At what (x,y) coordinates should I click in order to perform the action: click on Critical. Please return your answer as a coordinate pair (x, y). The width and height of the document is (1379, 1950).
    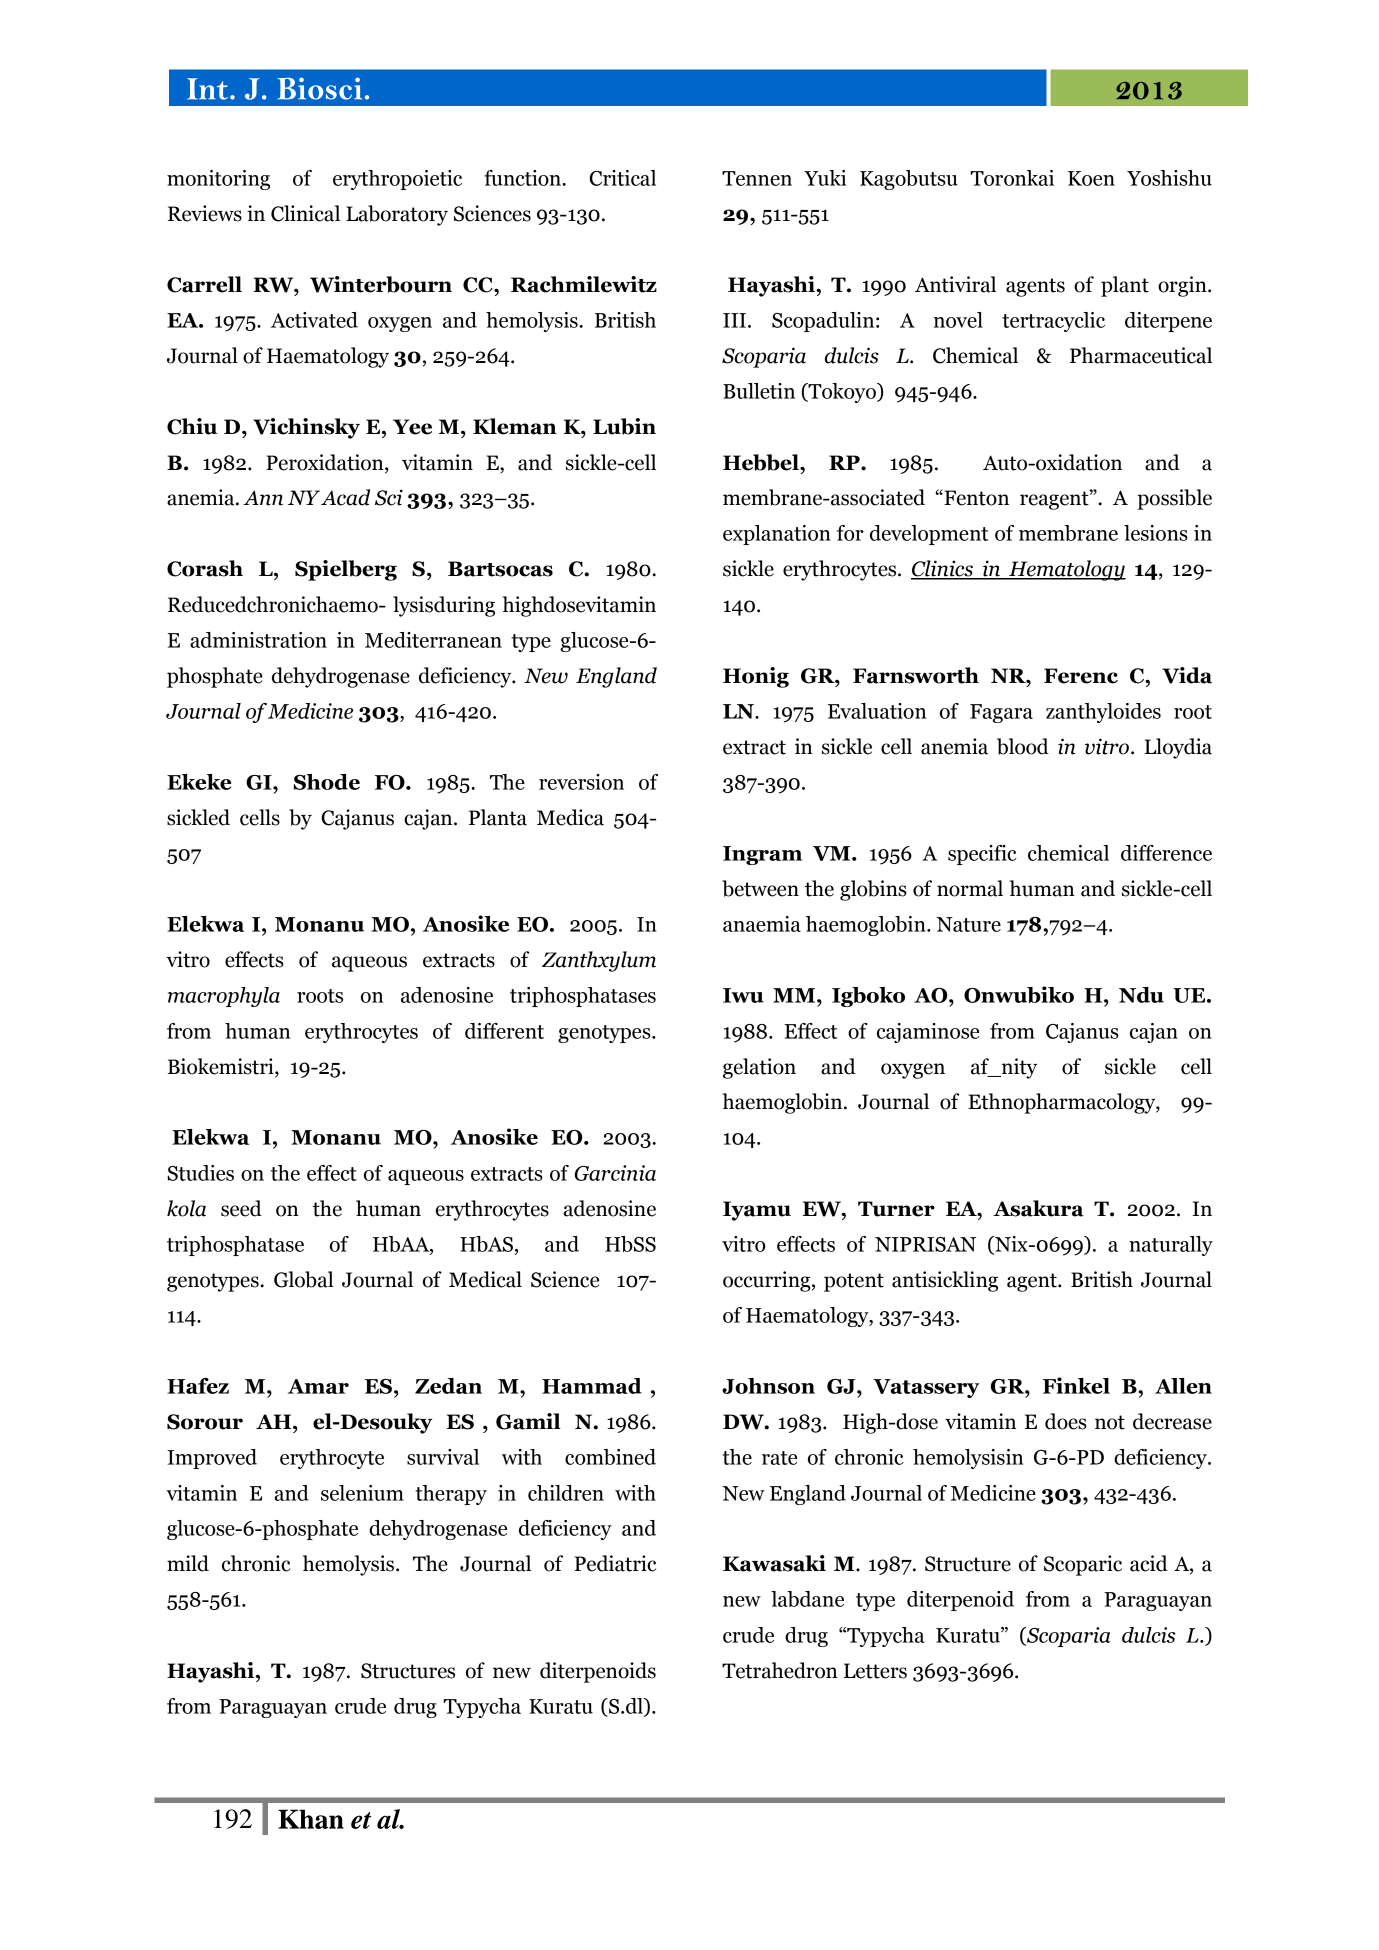
    Looking at the image, I should click on (622, 178).
